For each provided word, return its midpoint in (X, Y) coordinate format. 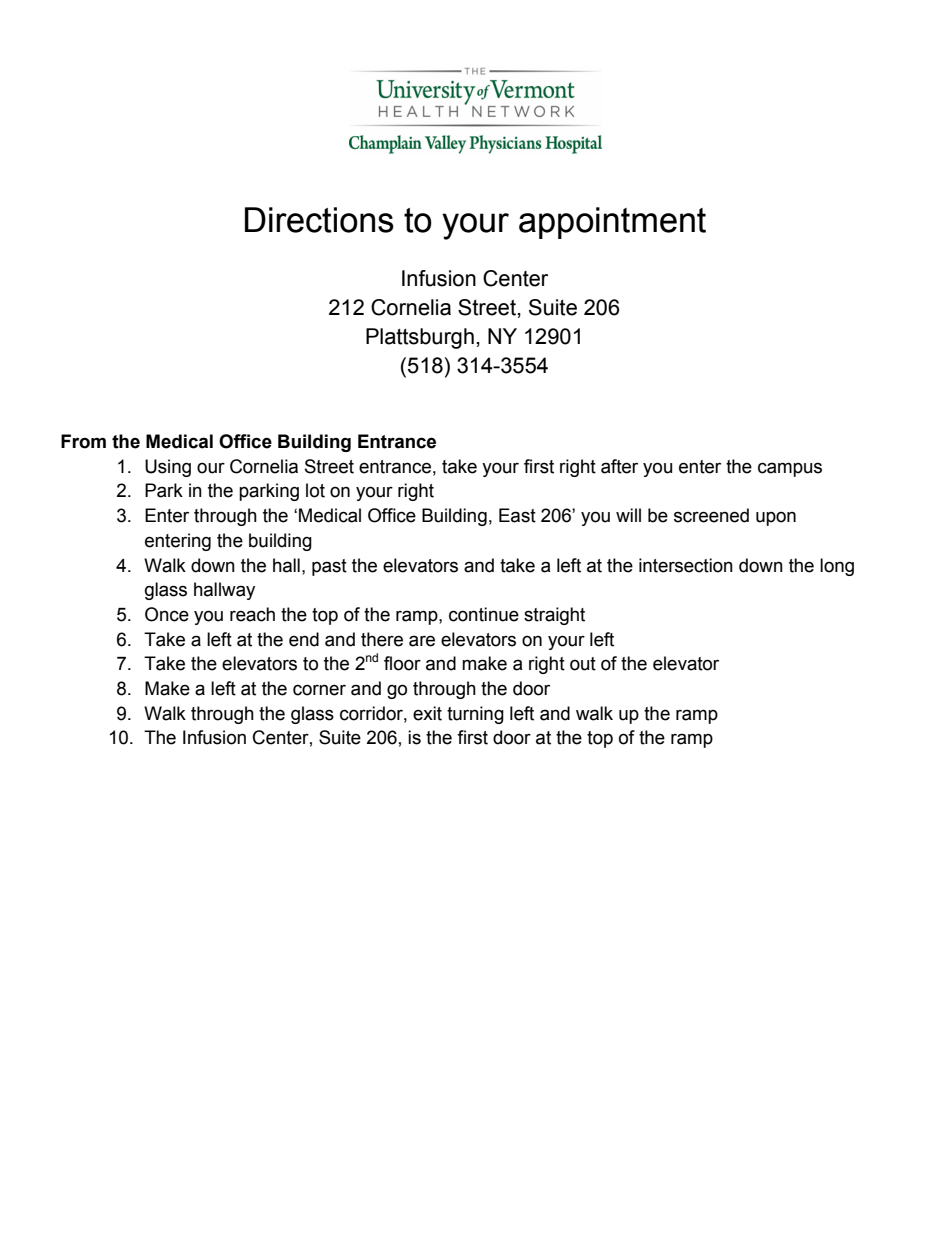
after (619, 466)
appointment (612, 223)
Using (168, 468)
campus (790, 469)
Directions (319, 220)
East (517, 515)
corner (319, 690)
